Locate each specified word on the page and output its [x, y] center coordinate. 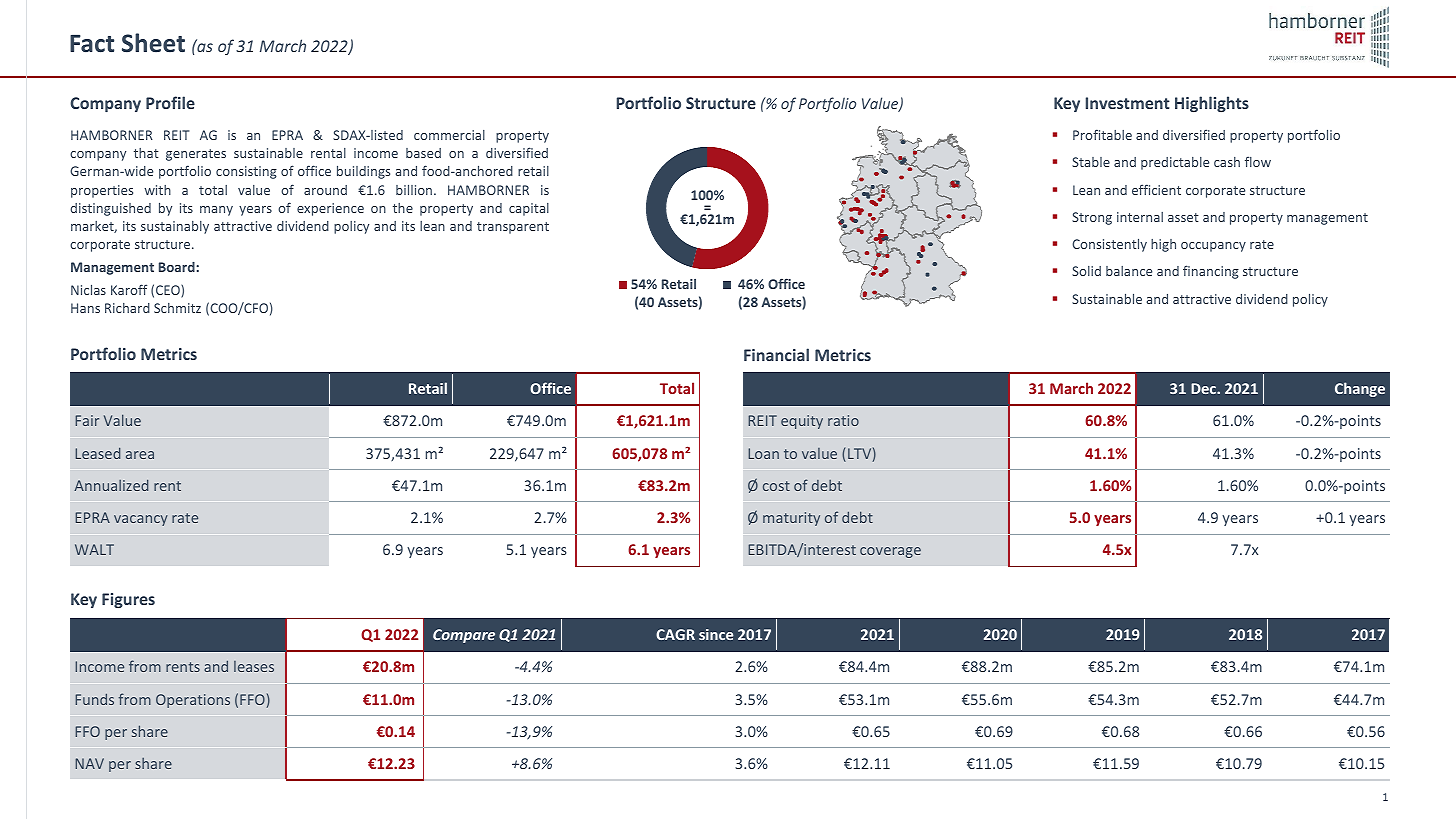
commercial [449, 135]
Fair [87, 420]
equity [802, 422]
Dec [1204, 388]
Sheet [153, 43]
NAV [89, 763]
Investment [1128, 103]
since [716, 634]
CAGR [675, 634]
